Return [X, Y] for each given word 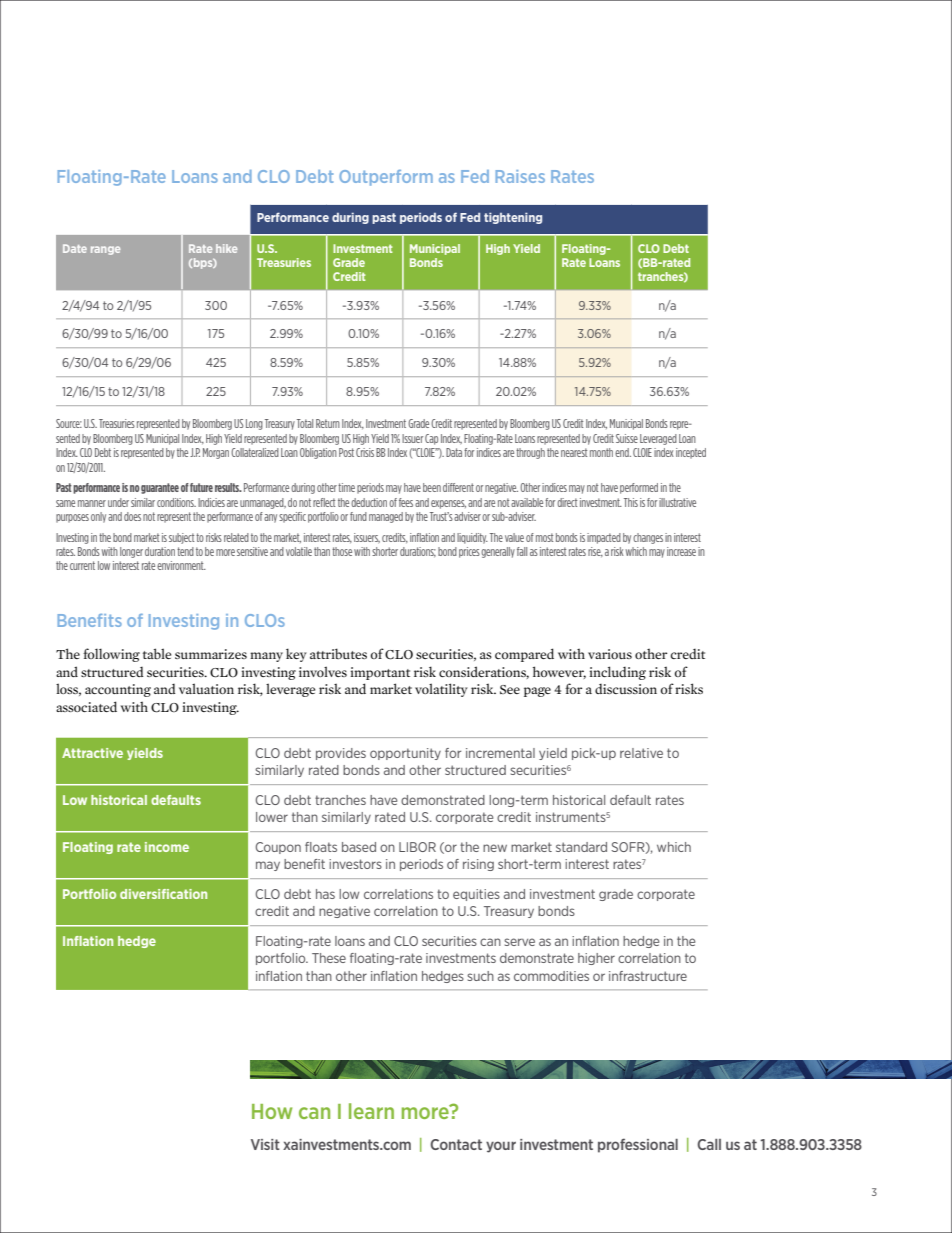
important [380, 673]
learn [371, 1111]
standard [581, 847]
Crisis [365, 452]
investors [355, 864]
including [617, 673]
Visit [265, 1144]
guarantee [160, 488]
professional [638, 1145]
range [105, 250]
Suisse [627, 438]
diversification [163, 894]
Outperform [386, 178]
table [157, 653]
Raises [520, 176]
